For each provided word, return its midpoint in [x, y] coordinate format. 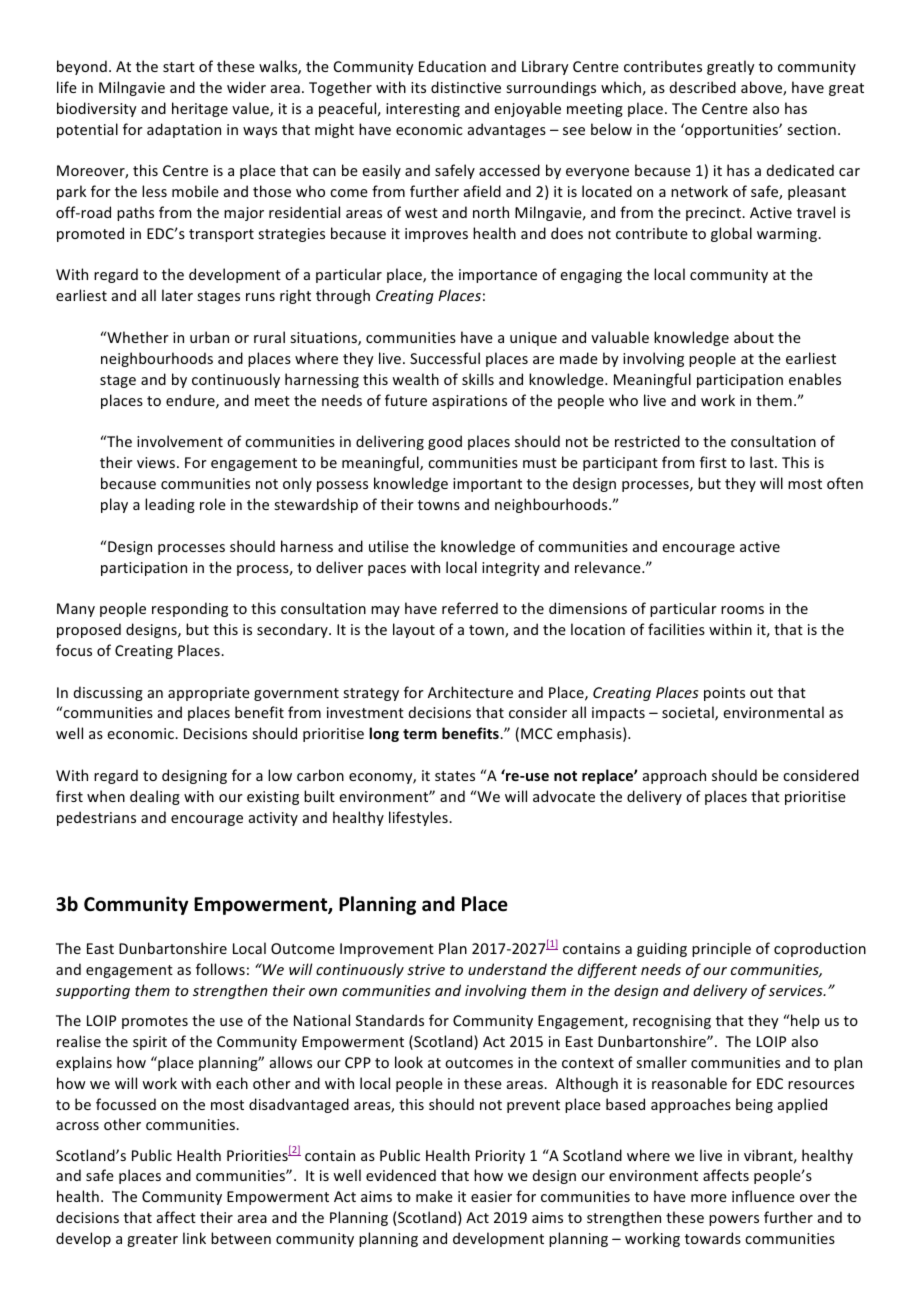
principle [721, 949]
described [703, 87]
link [194, 1238]
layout [414, 630]
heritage [200, 109]
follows [220, 969]
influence [763, 1196]
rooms [742, 610]
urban [209, 337]
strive [426, 969]
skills [478, 379]
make [434, 1196]
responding [190, 609]
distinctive [466, 87]
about [754, 337]
